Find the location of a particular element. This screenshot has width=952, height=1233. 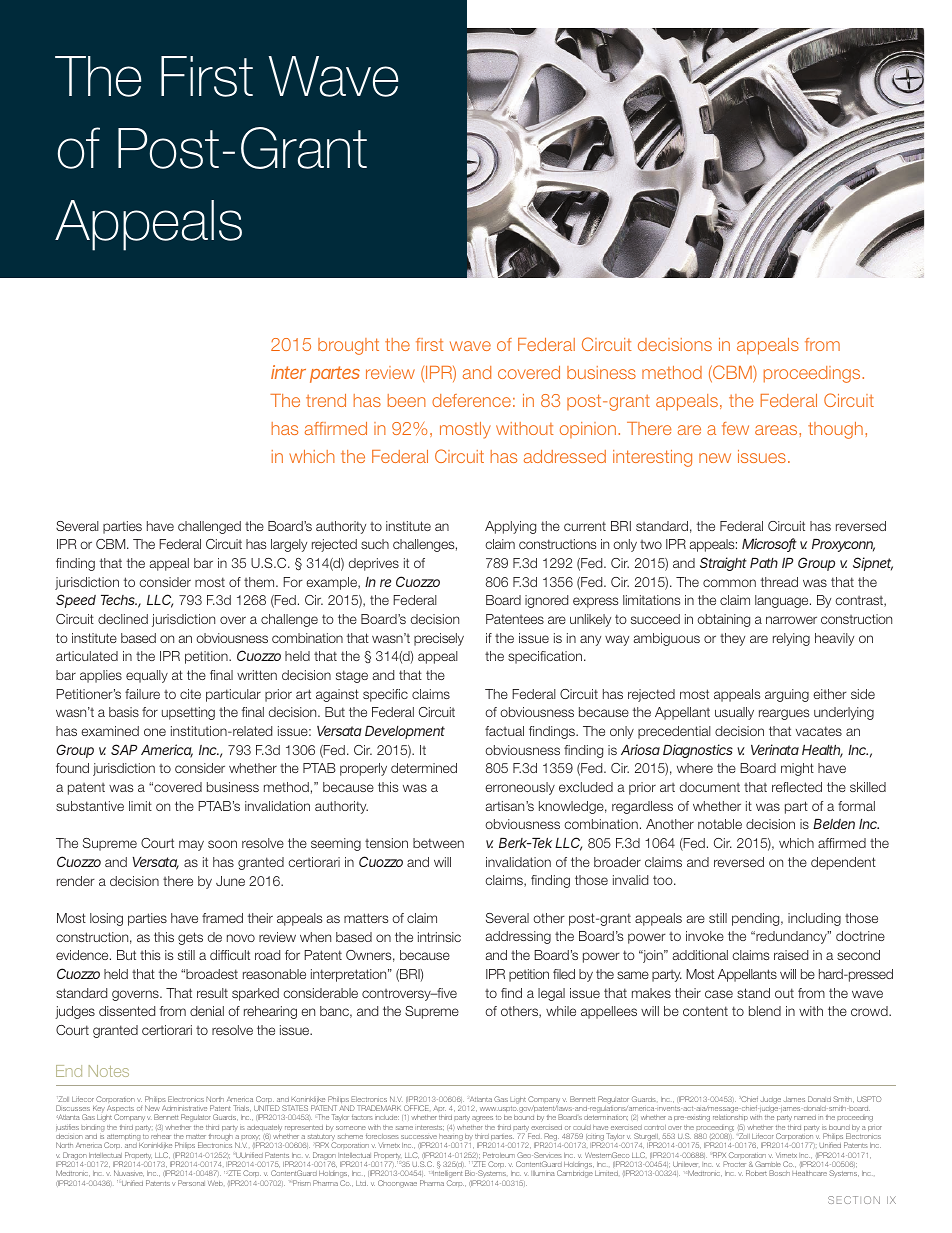

dissented is located at coordinates (127, 1011).
